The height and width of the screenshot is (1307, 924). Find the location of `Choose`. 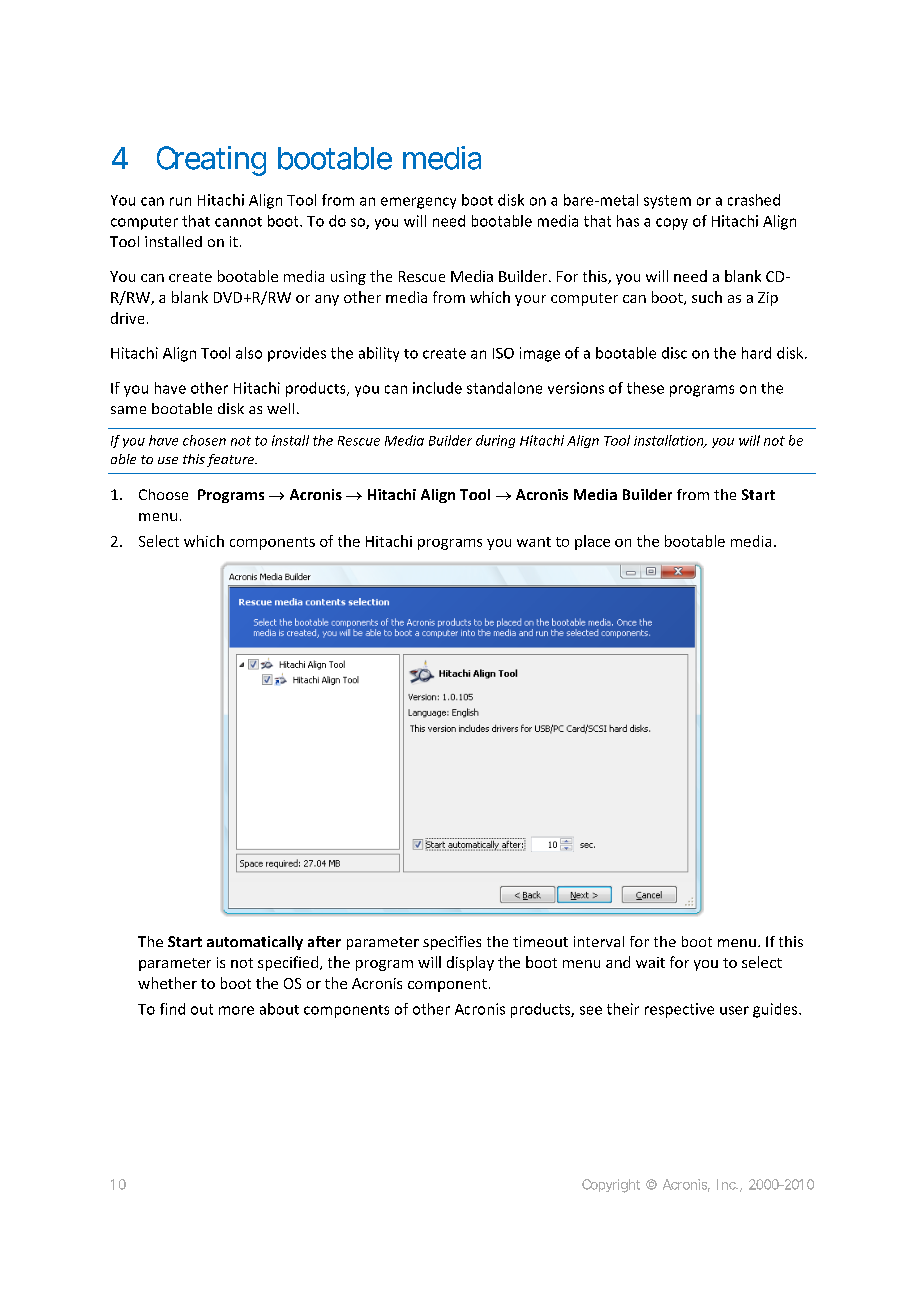

Choose is located at coordinates (163, 494).
